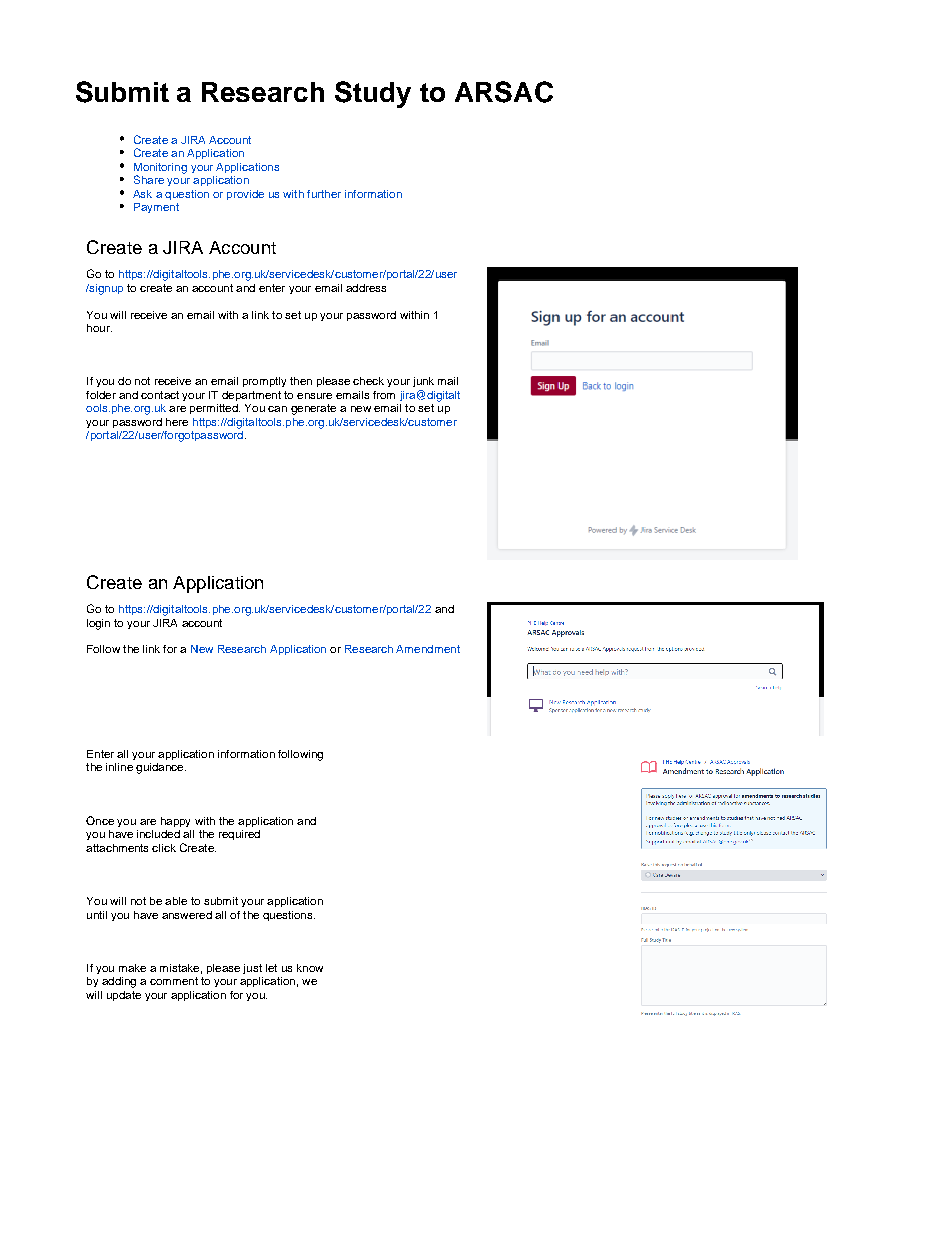 The image size is (952, 1233). Describe the element at coordinates (428, 649) in the screenshot. I see `Amendment` at that location.
